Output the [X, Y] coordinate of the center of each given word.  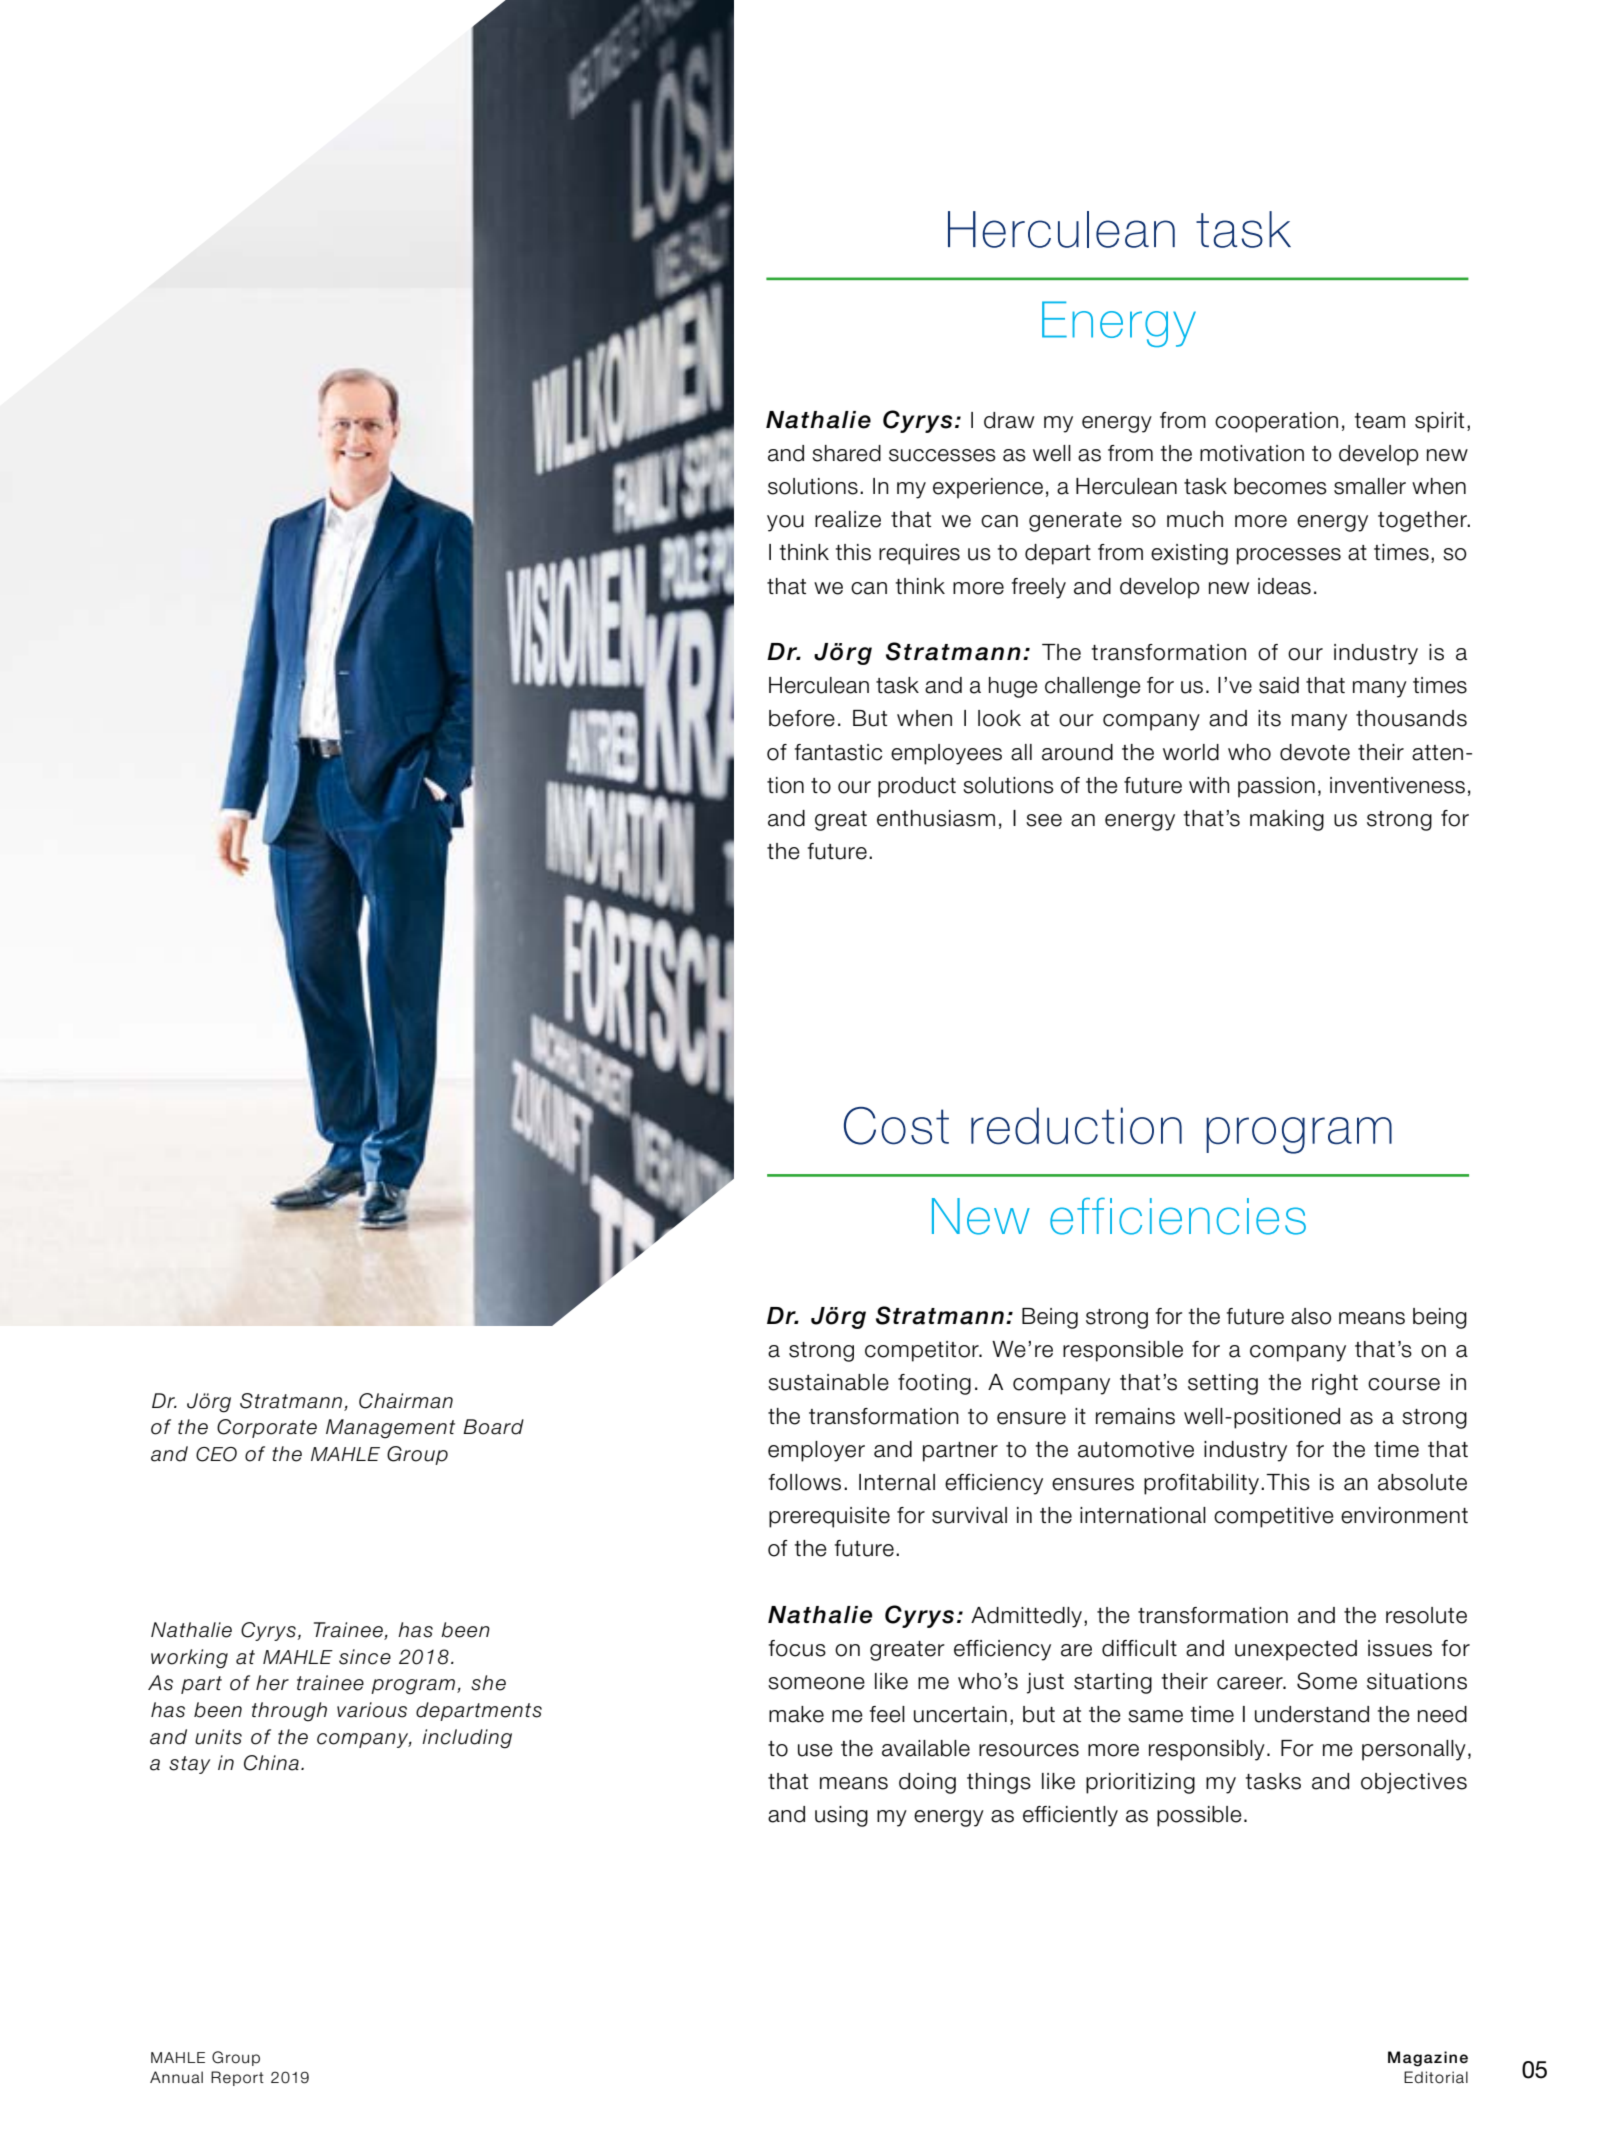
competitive [1274, 1517]
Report [237, 2078]
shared [846, 453]
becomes [1280, 486]
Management [390, 1429]
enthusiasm [936, 818]
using [841, 1816]
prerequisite [829, 1517]
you [785, 523]
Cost [896, 1126]
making [1287, 820]
